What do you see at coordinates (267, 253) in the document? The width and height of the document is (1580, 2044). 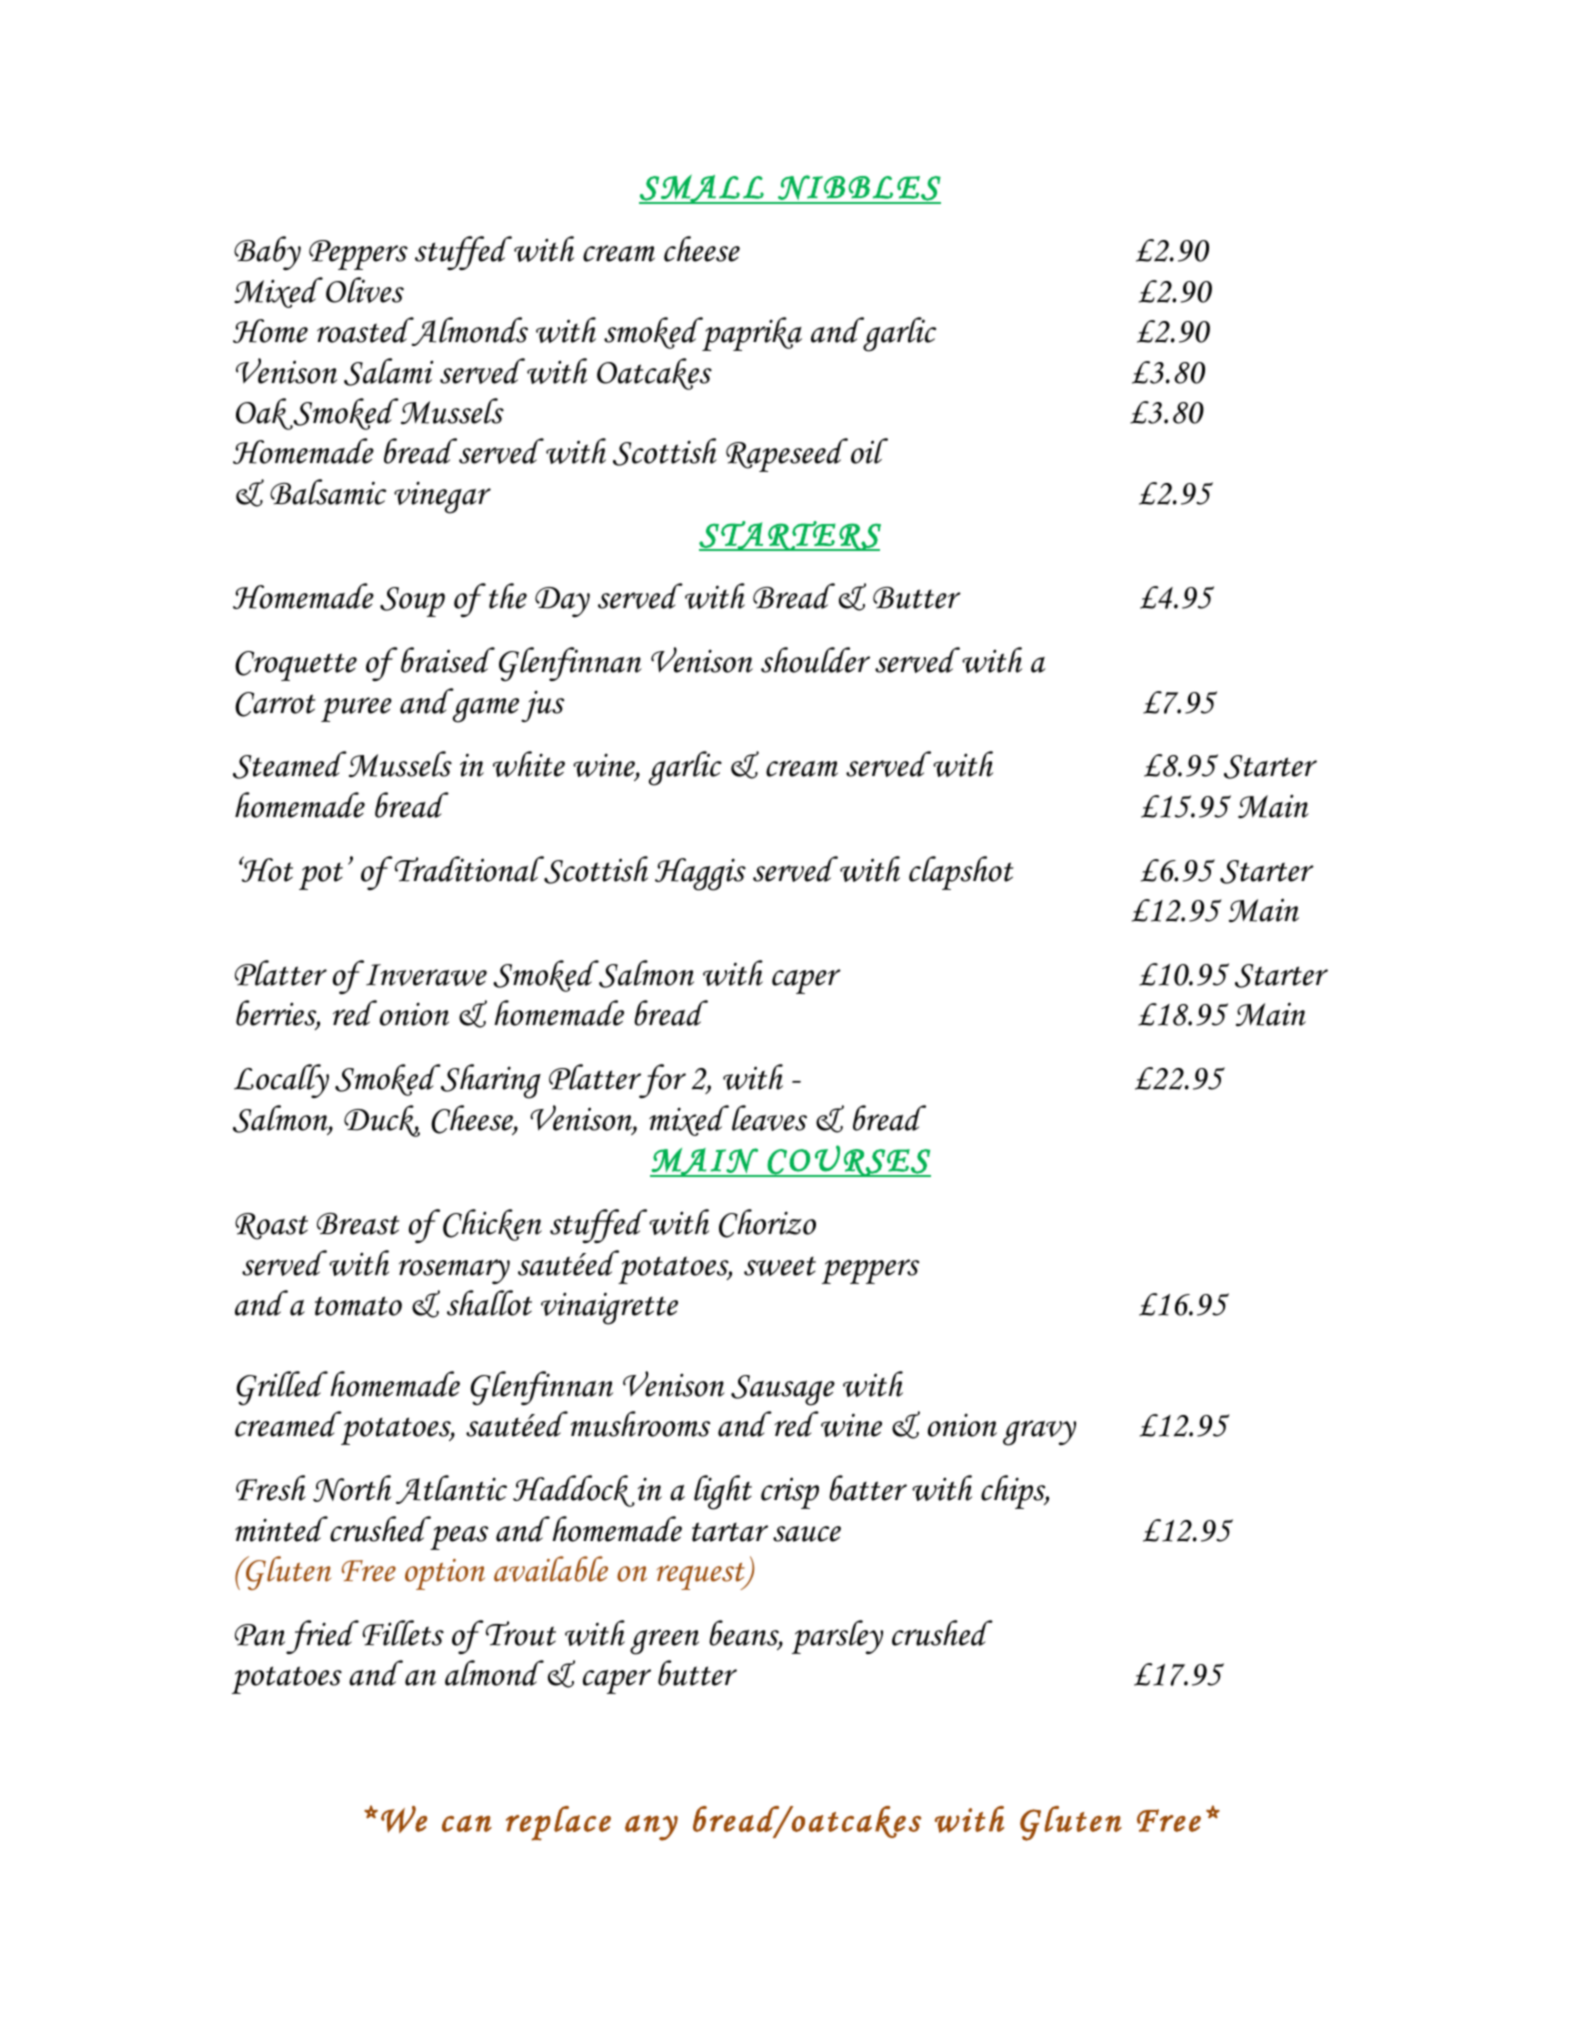 I see `Baby` at bounding box center [267, 253].
